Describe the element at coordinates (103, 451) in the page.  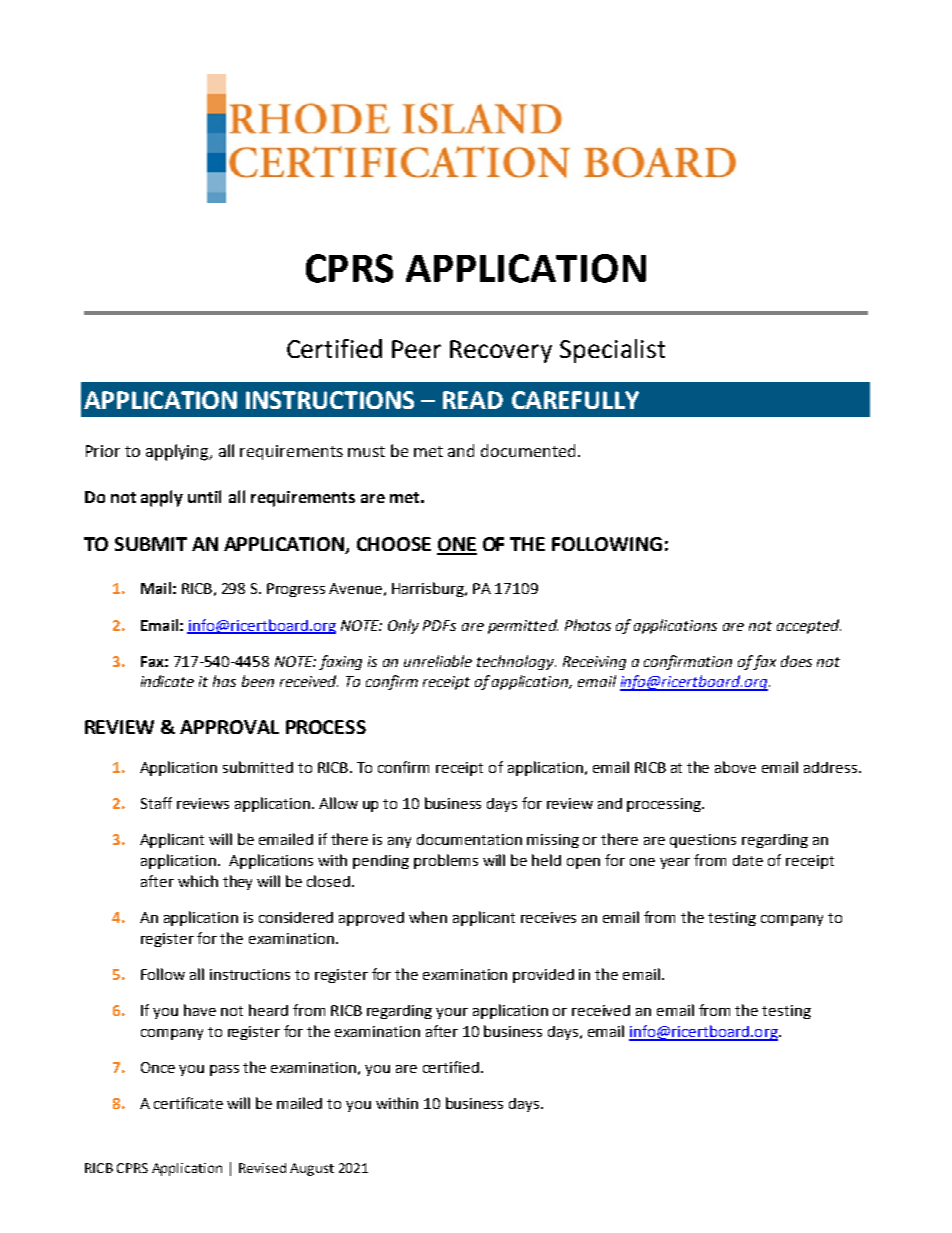
I see `Prior` at that location.
